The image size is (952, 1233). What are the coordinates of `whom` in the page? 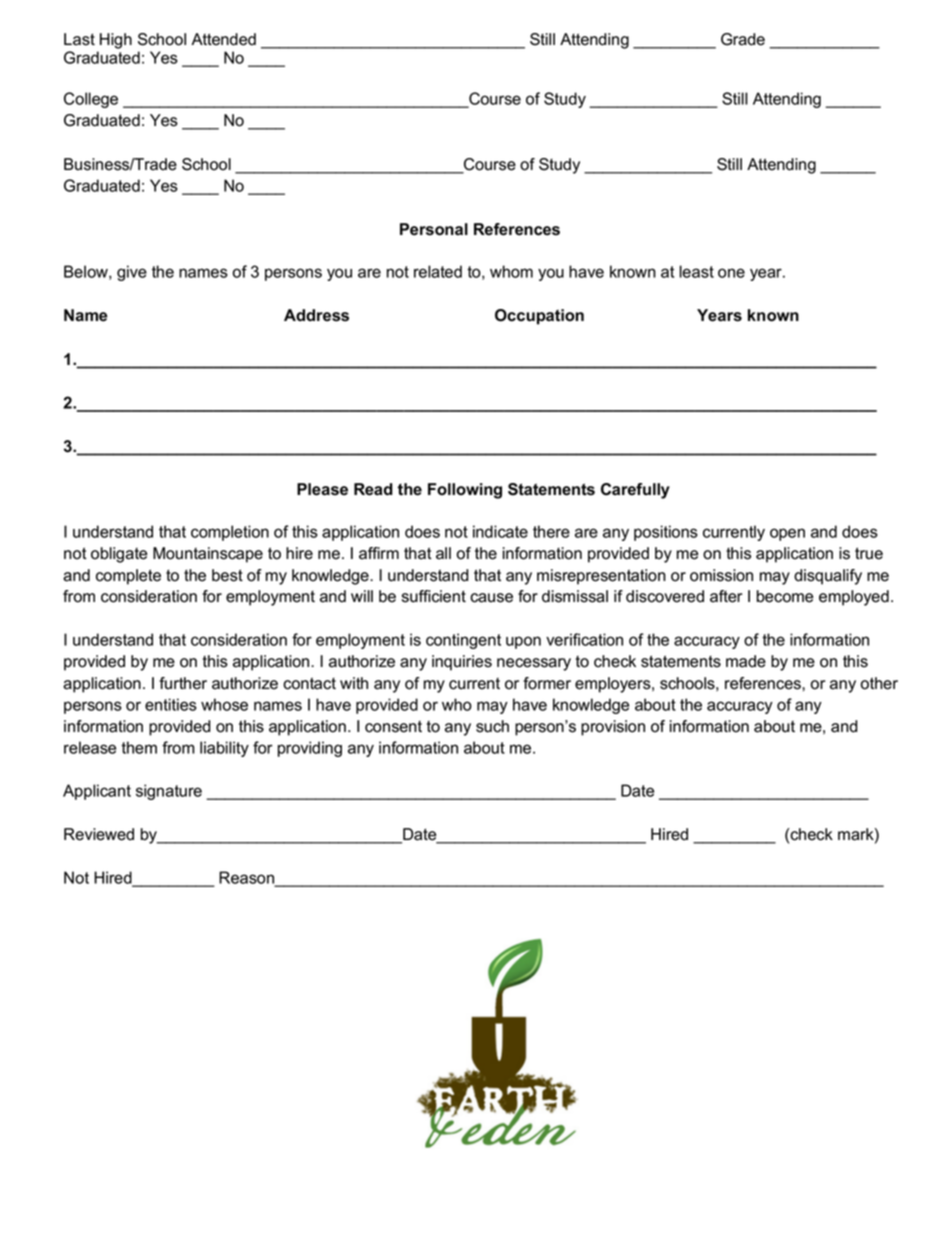 It's located at (511, 271).
